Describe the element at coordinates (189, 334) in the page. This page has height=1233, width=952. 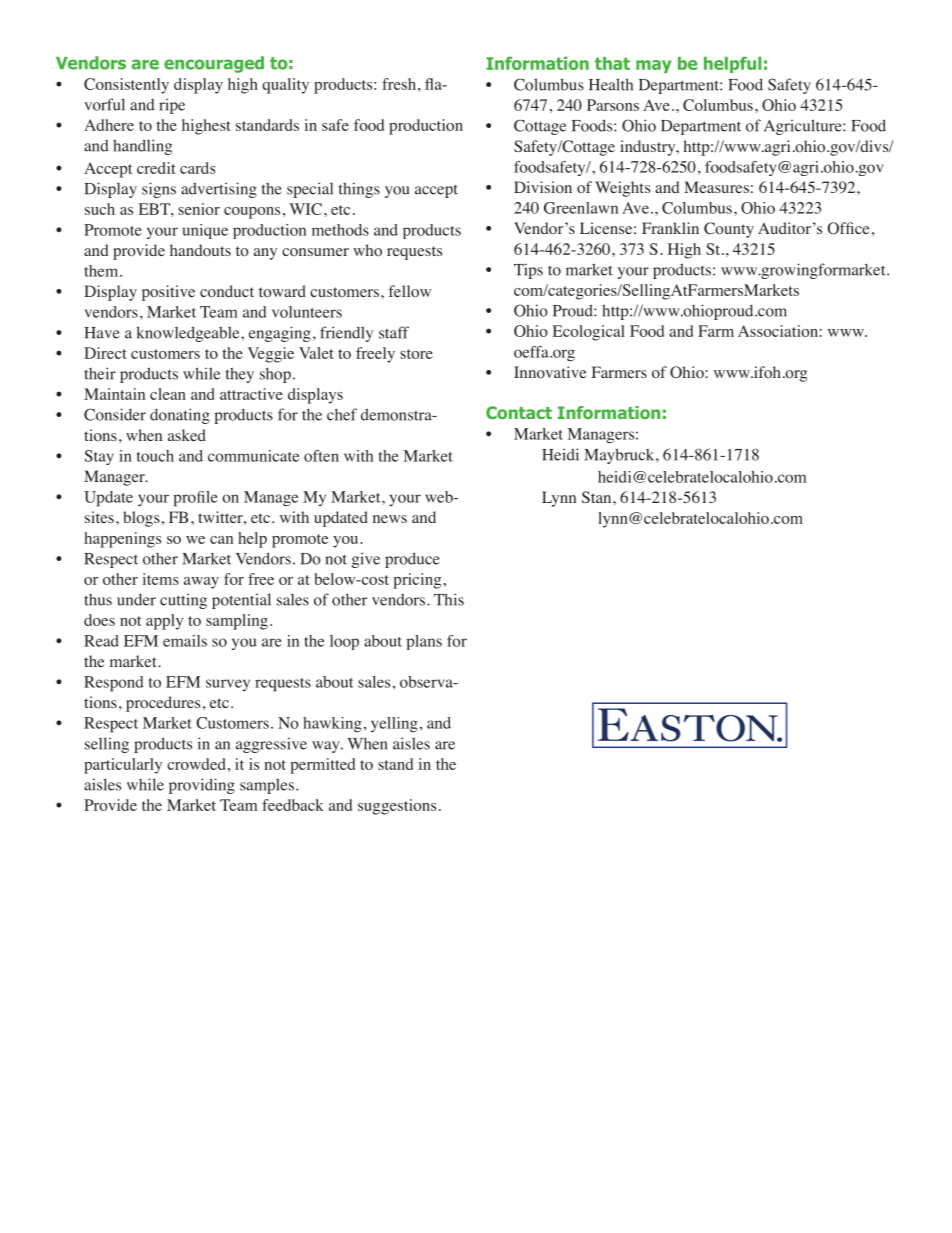
I see `knowledgeable` at that location.
